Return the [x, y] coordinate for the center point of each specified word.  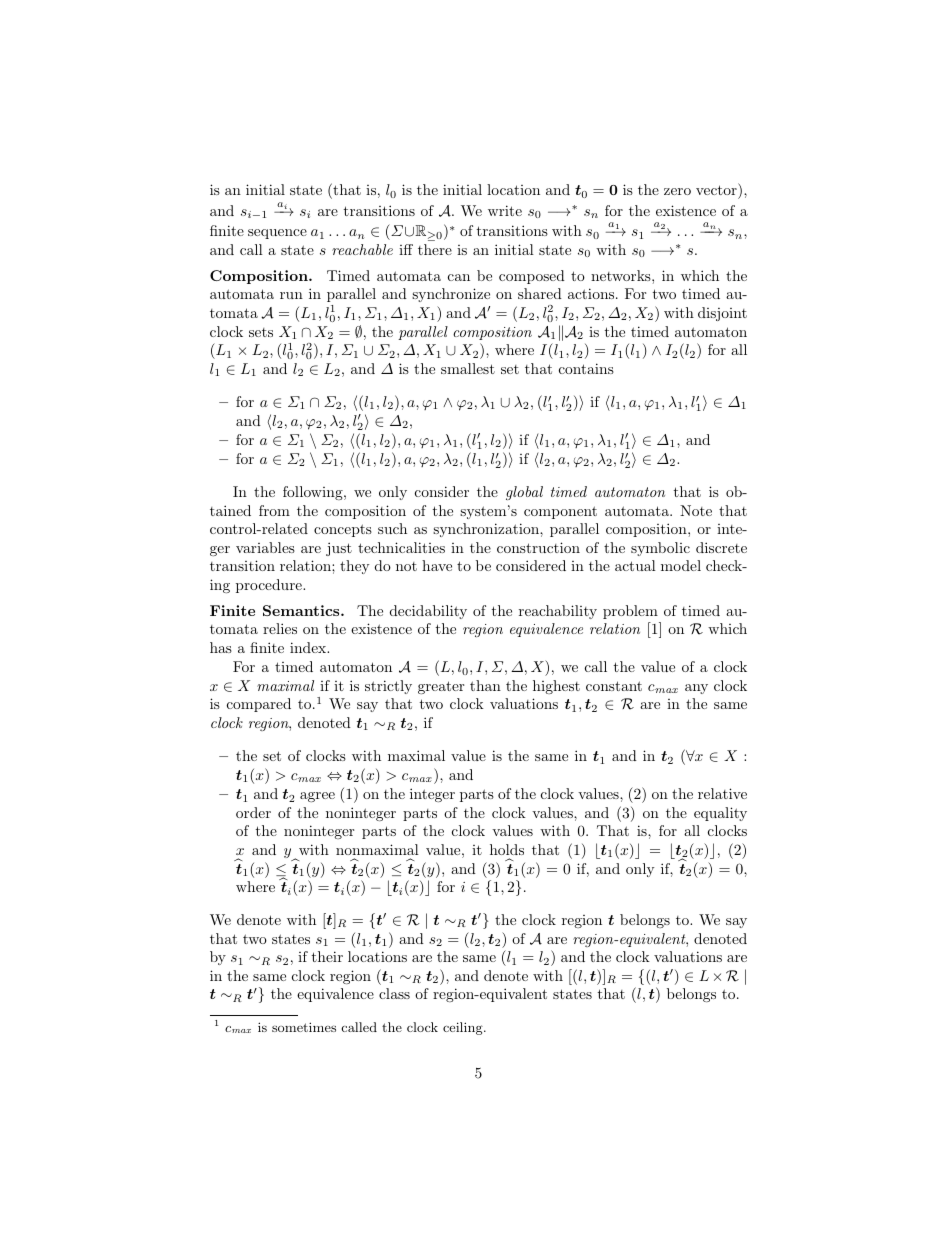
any [696, 689]
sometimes [304, 1027]
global [524, 493]
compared [259, 705]
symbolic [660, 549]
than [485, 685]
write [505, 210]
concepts [343, 530]
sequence [277, 234]
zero [677, 191]
